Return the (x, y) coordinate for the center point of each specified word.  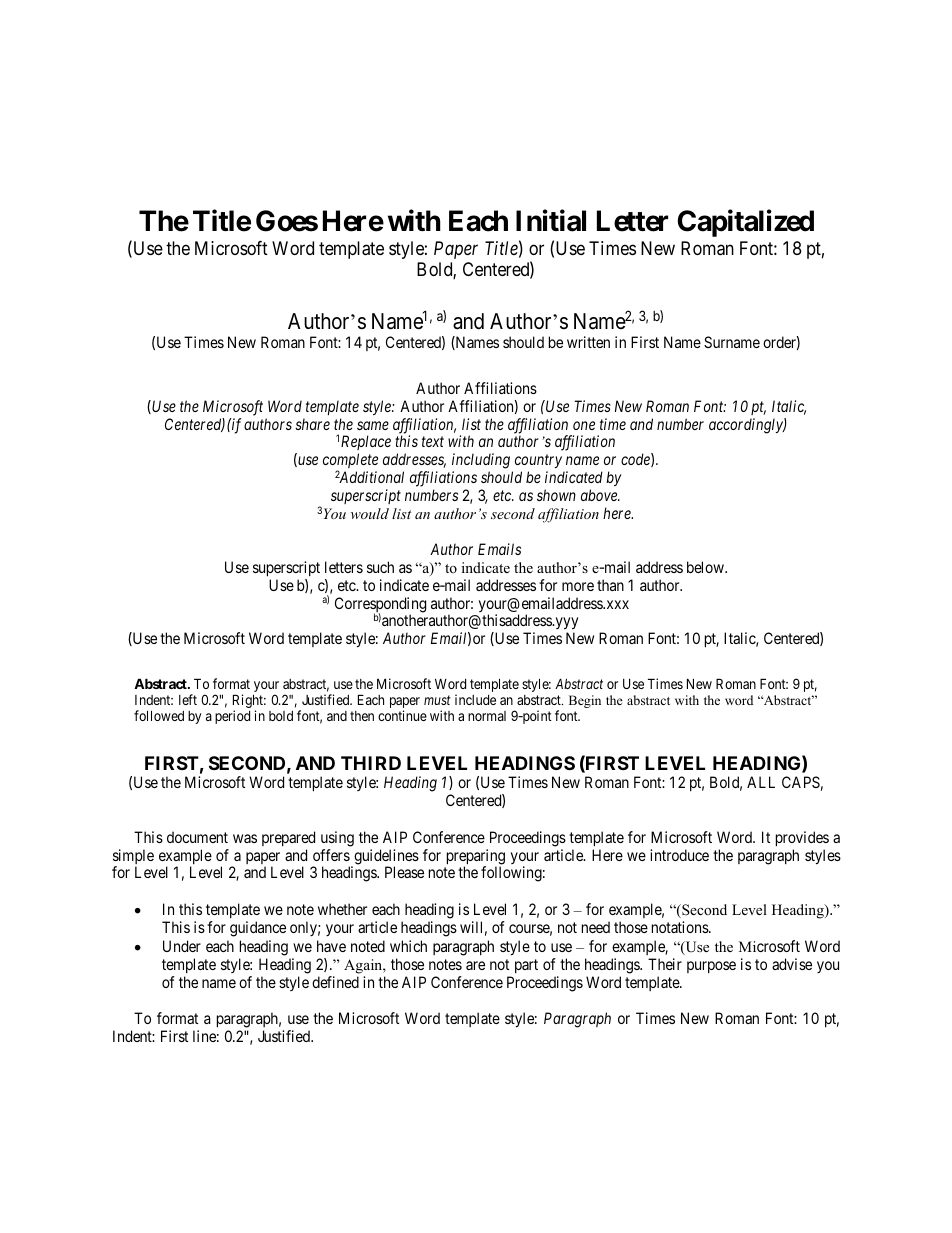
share (312, 424)
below (706, 567)
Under (182, 946)
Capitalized (745, 223)
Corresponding (380, 606)
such (380, 567)
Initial (551, 221)
